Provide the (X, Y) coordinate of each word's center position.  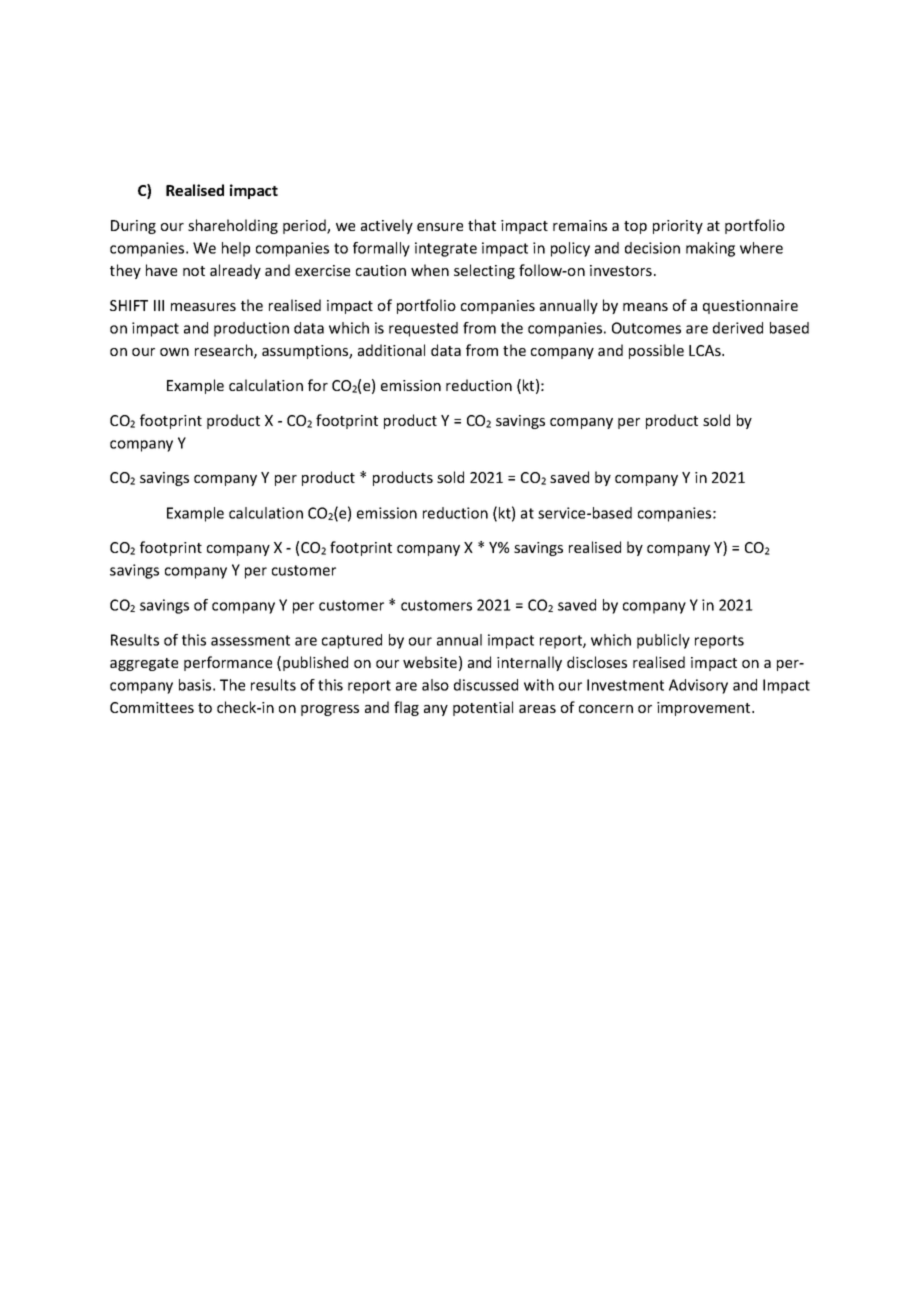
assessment (250, 640)
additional (391, 350)
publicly (663, 641)
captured (352, 641)
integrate (446, 249)
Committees (152, 707)
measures (203, 307)
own (174, 352)
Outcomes (646, 328)
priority (678, 227)
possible (656, 351)
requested (423, 329)
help (236, 249)
